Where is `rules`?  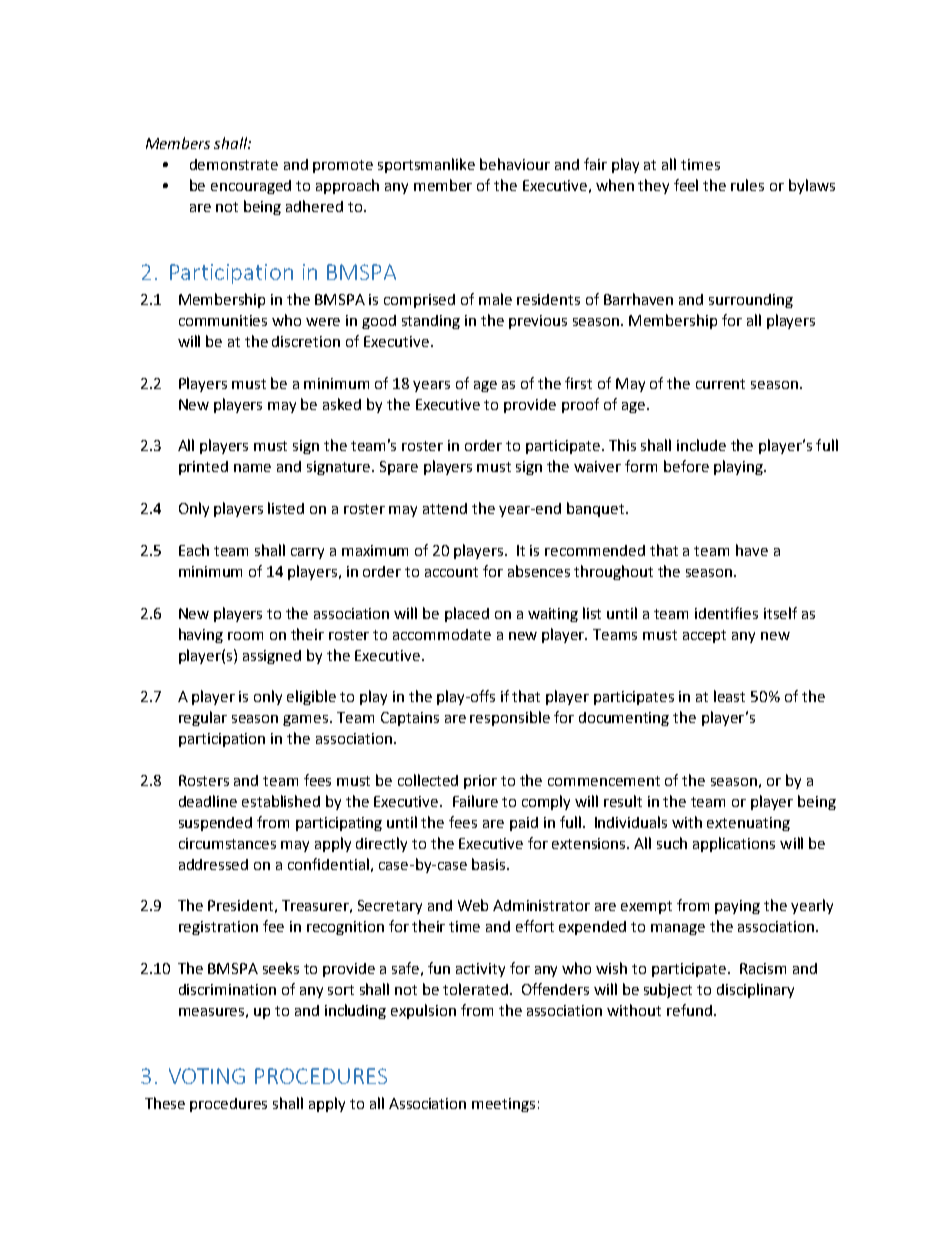
rules is located at coordinates (747, 185).
